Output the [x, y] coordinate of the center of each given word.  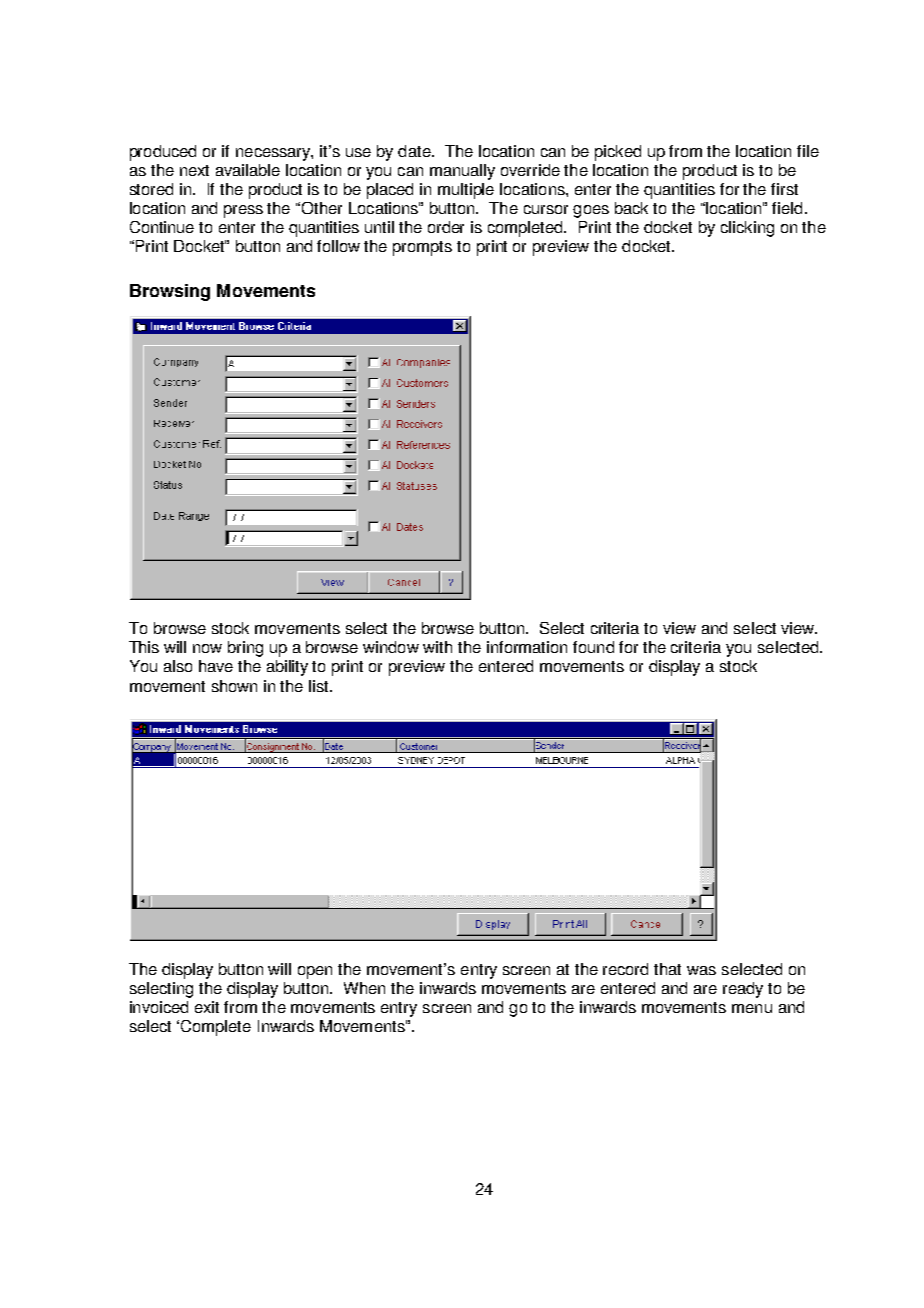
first [784, 189]
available [248, 170]
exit [207, 1007]
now [207, 648]
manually [462, 172]
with [437, 647]
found [593, 647]
